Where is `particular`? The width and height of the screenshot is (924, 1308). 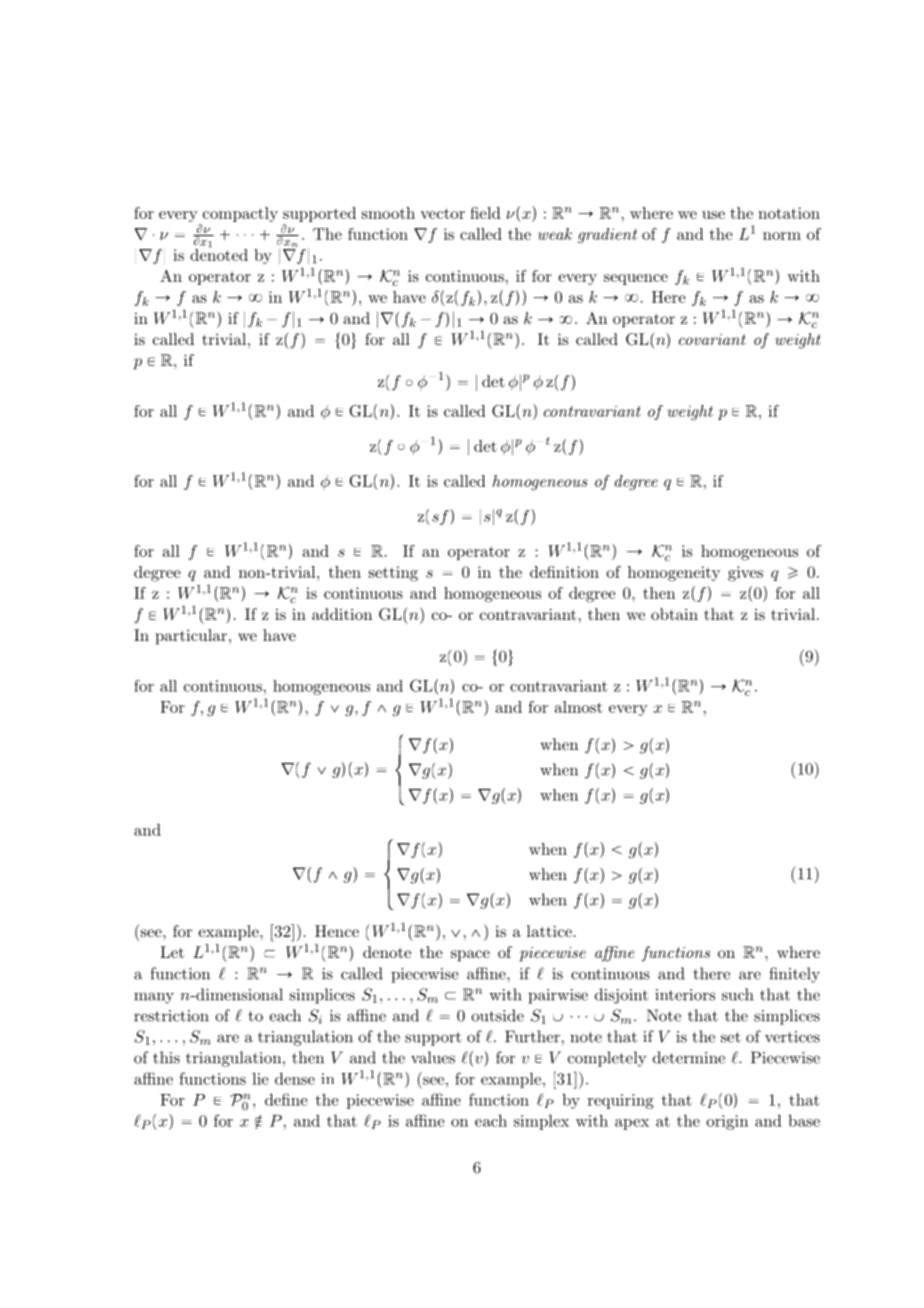
particular is located at coordinates (191, 637).
